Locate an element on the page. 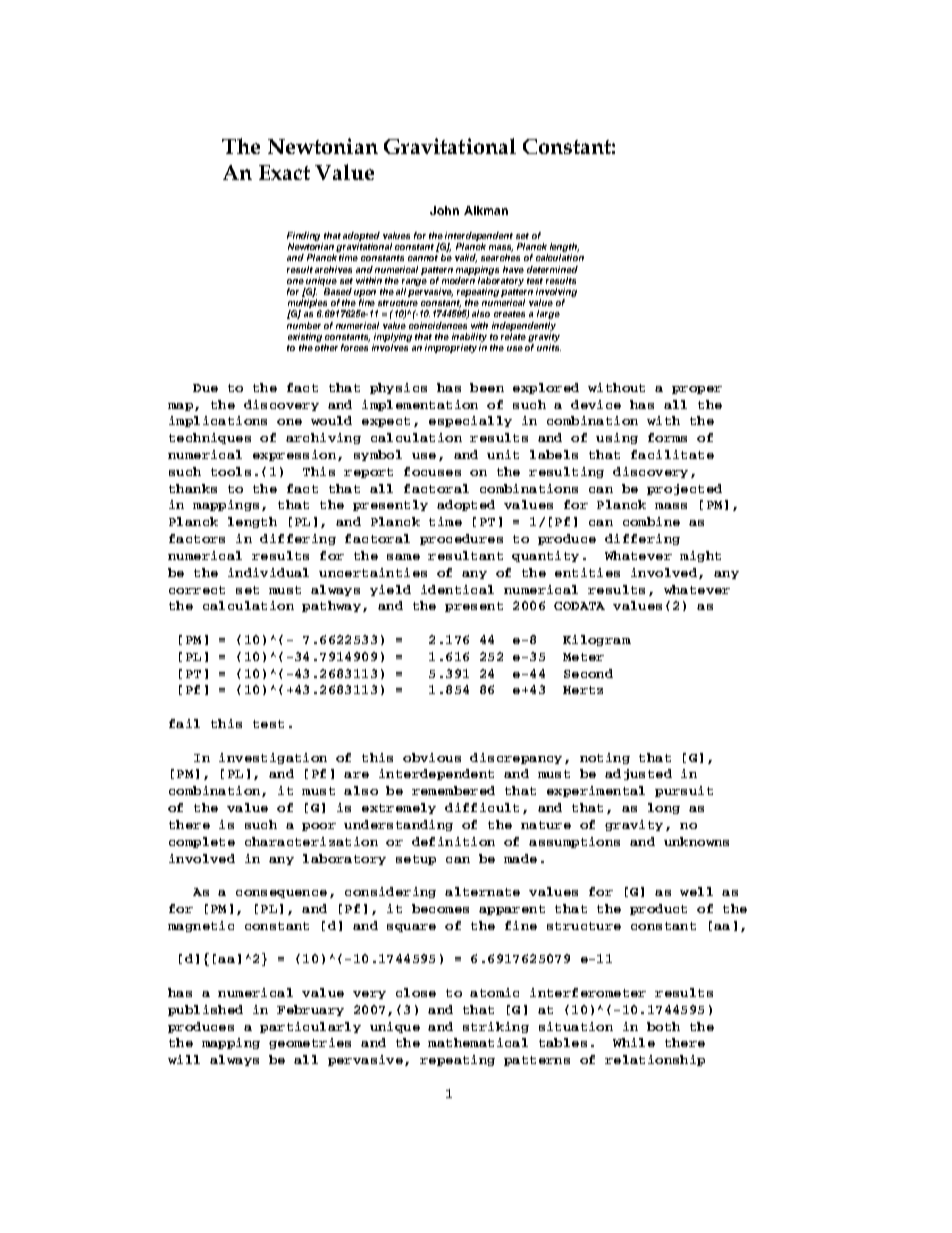 This document has width=952, height=1233. While is located at coordinates (634, 1042).
